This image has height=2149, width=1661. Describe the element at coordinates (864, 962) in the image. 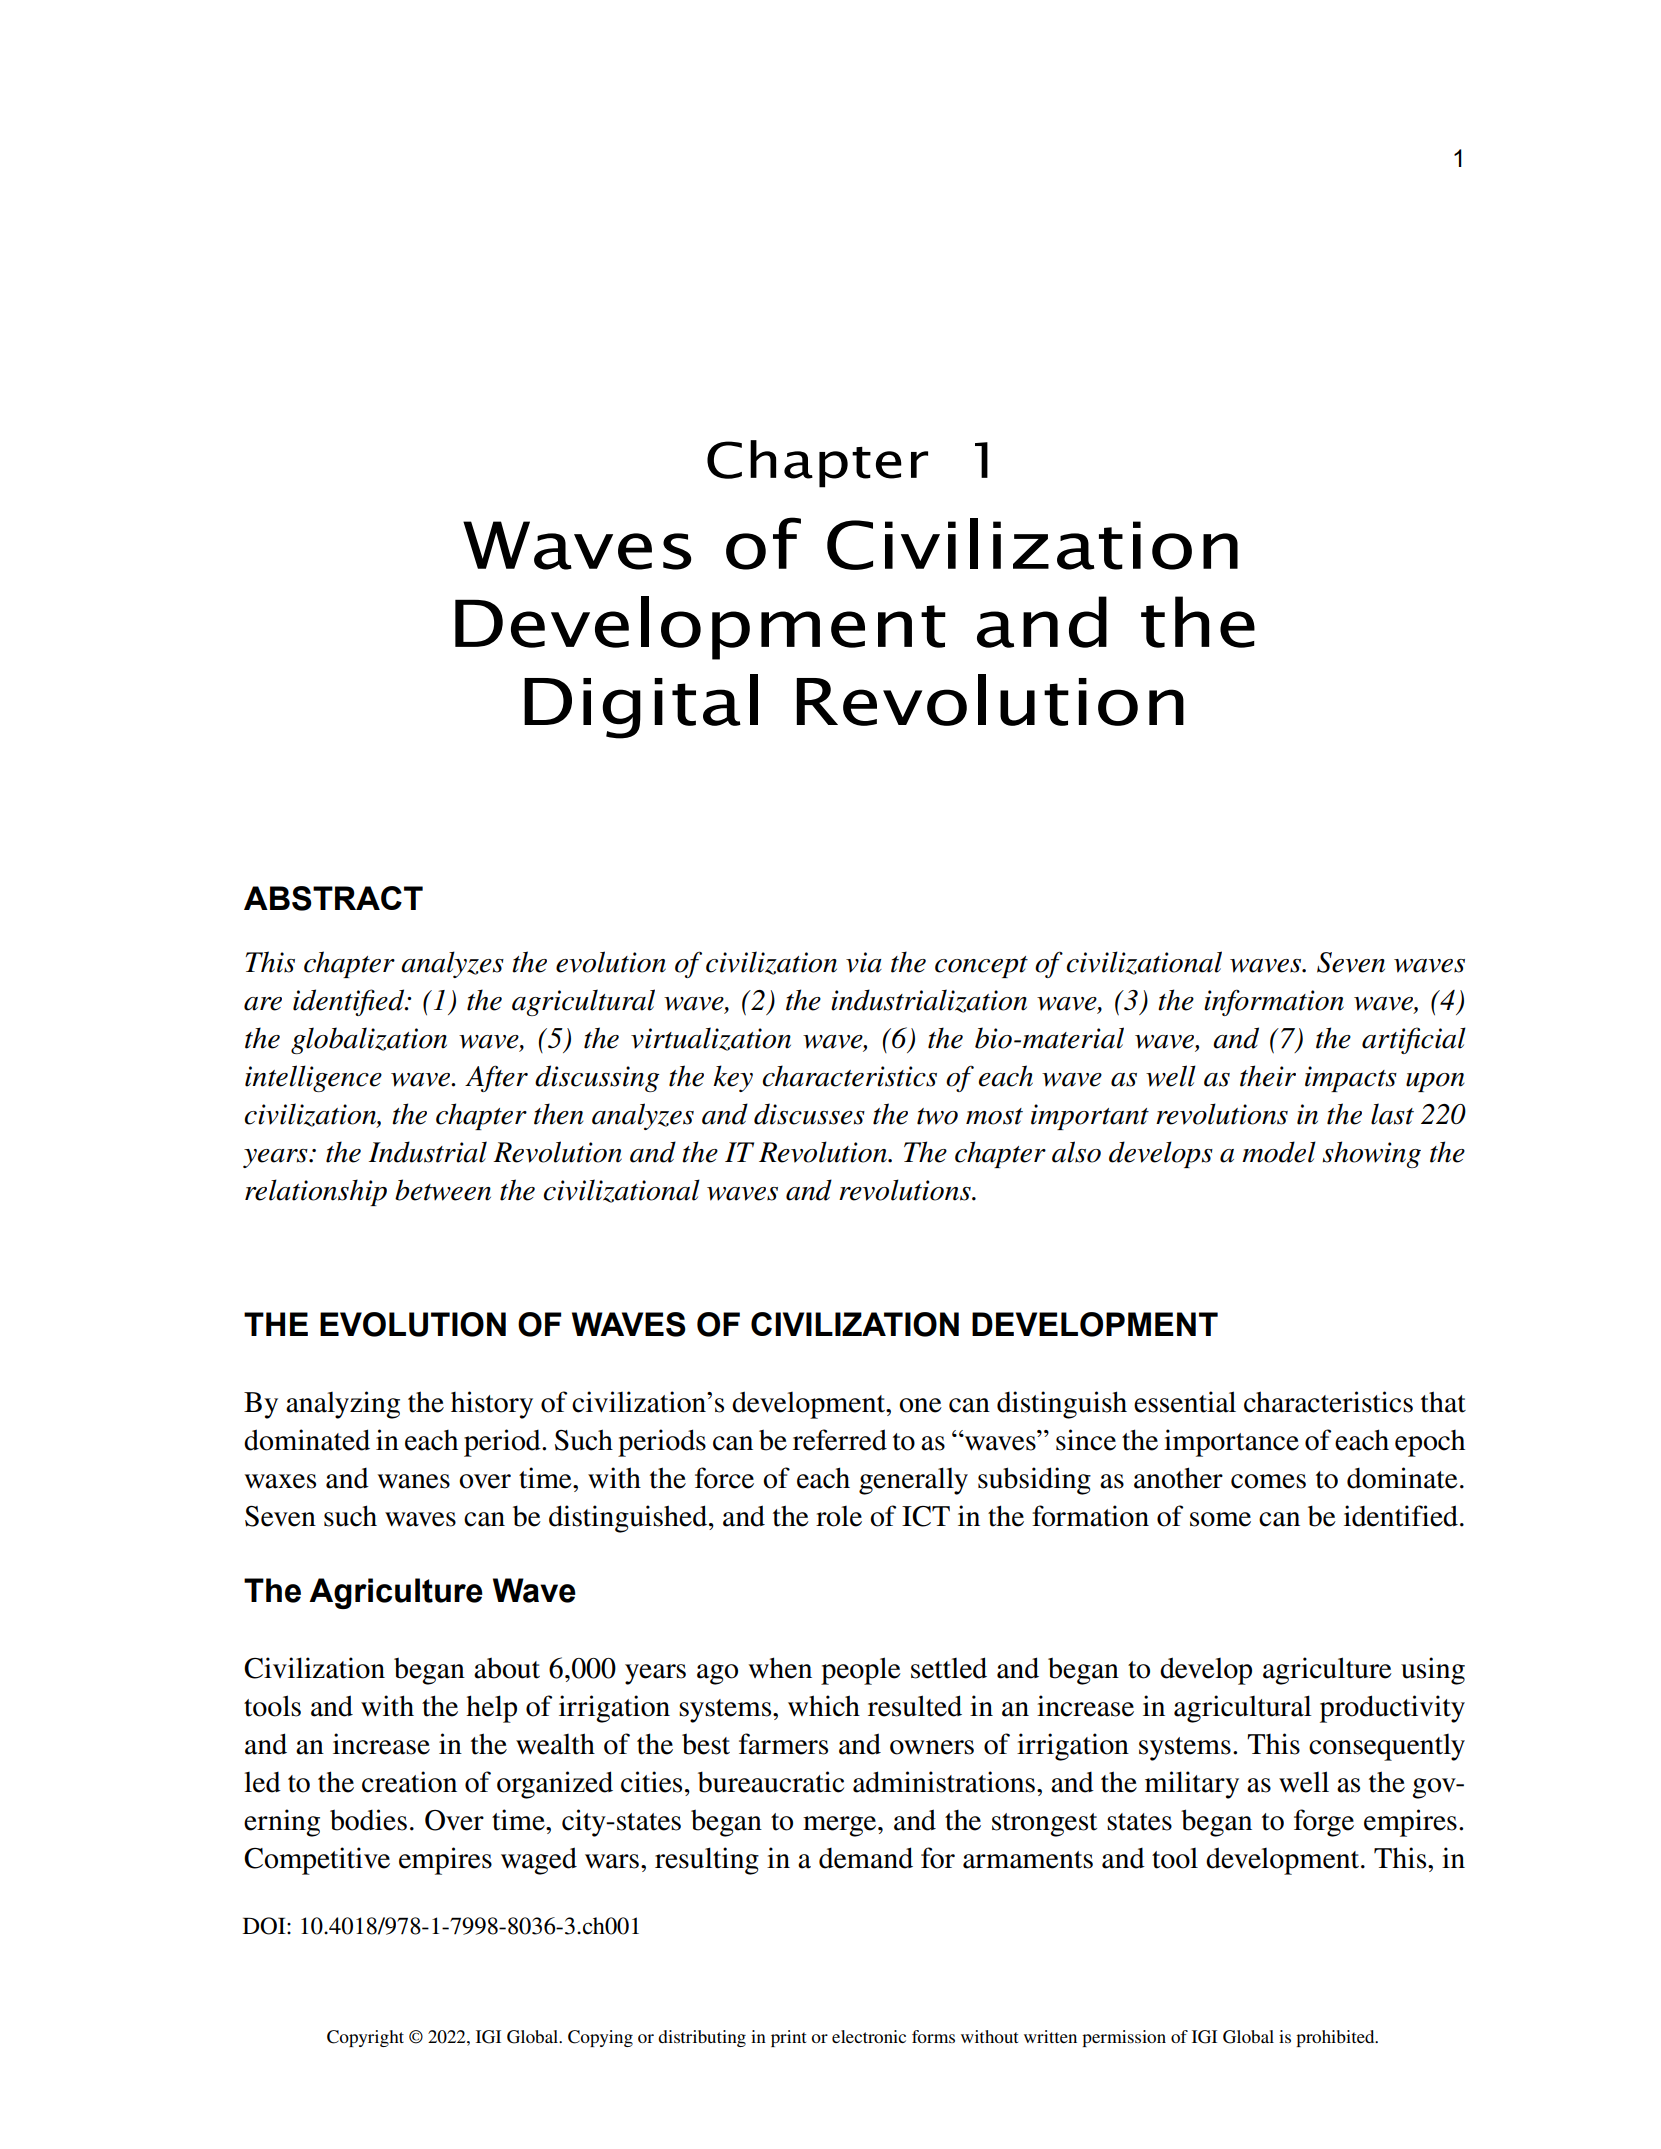

I see `via` at that location.
